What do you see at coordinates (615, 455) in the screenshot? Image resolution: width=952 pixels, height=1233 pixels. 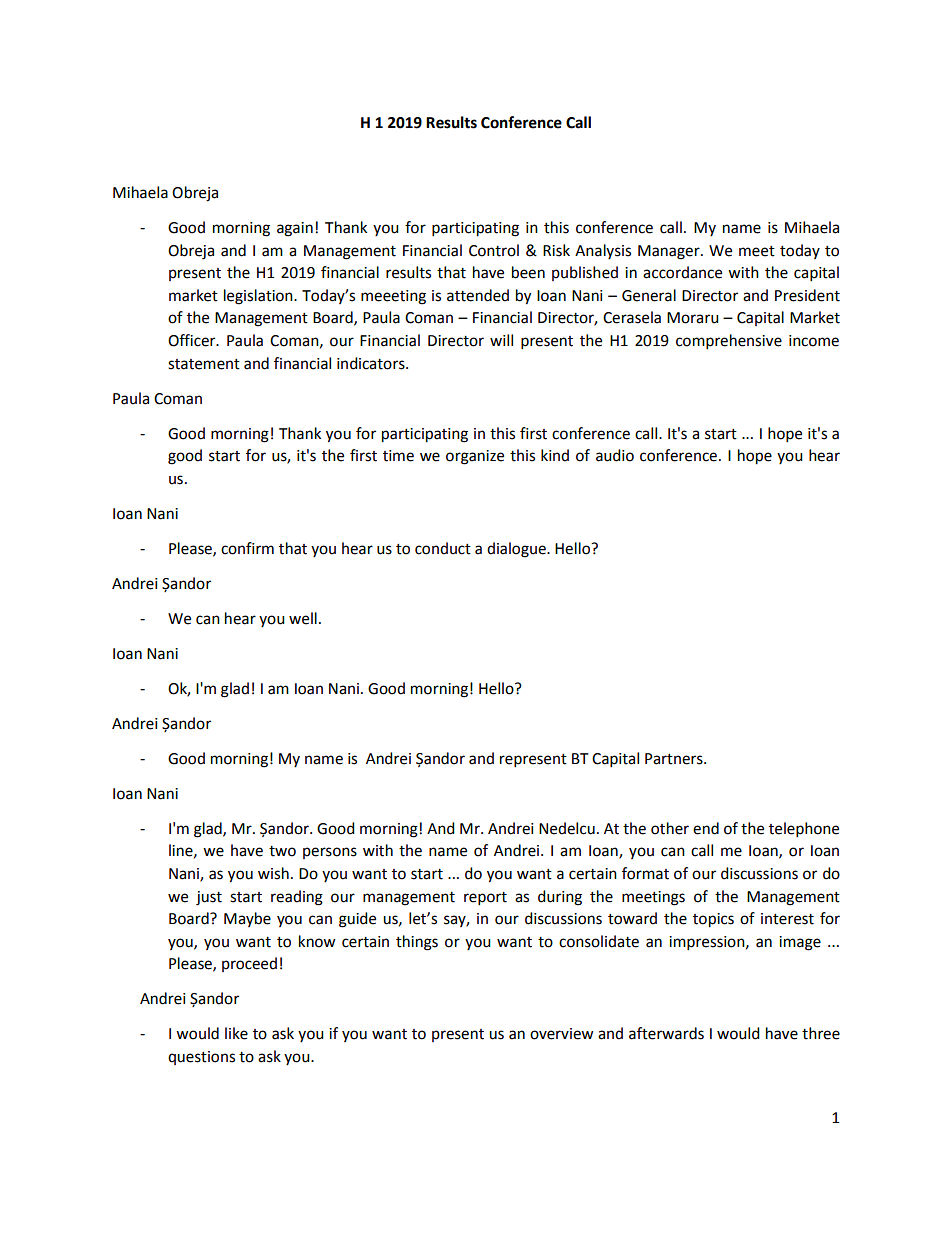 I see `audio` at bounding box center [615, 455].
